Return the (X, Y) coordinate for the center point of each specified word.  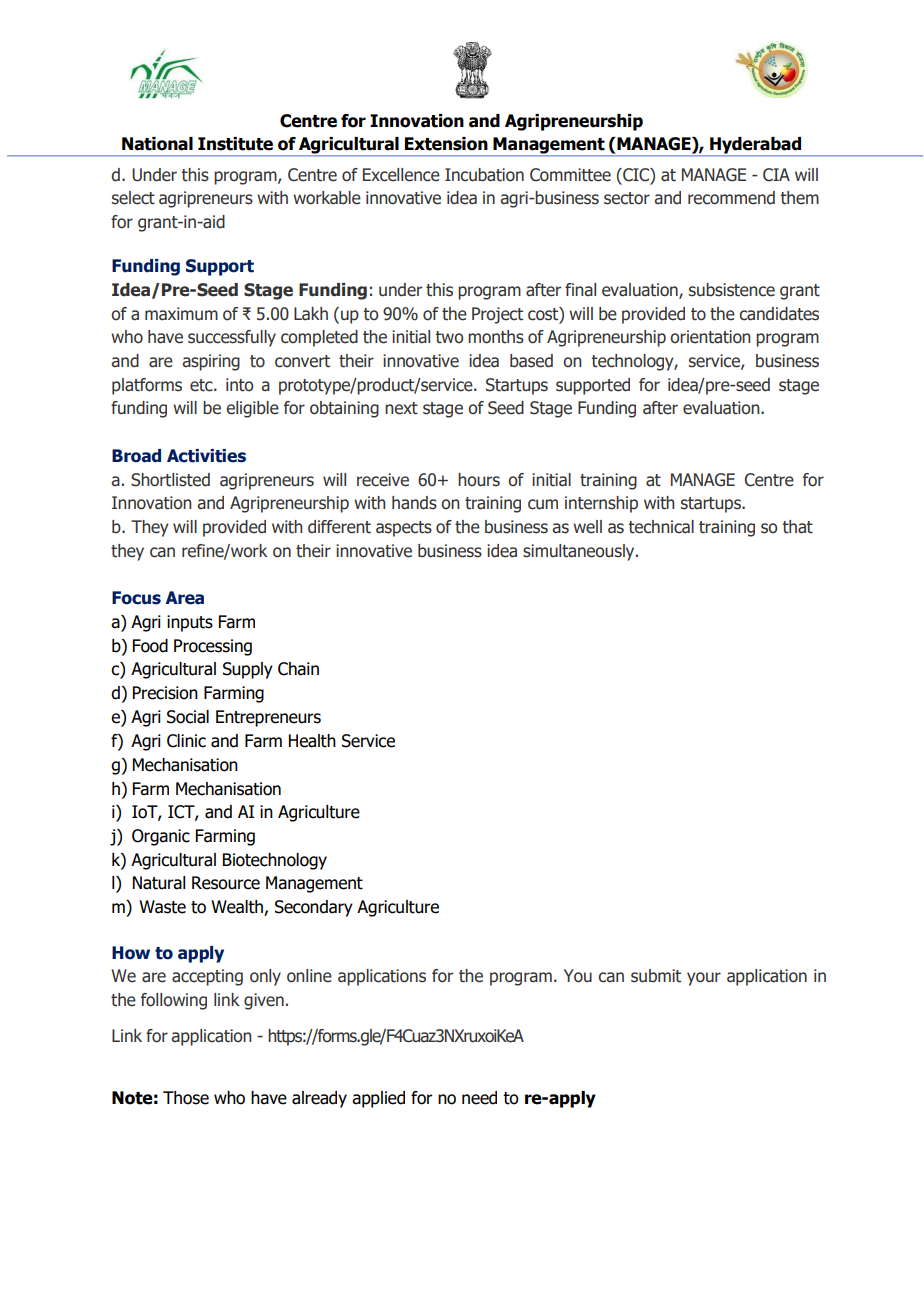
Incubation (484, 175)
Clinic (186, 741)
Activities (206, 456)
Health (312, 741)
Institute (235, 144)
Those (186, 1098)
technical (661, 527)
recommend (731, 198)
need (479, 1098)
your (704, 979)
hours (479, 480)
